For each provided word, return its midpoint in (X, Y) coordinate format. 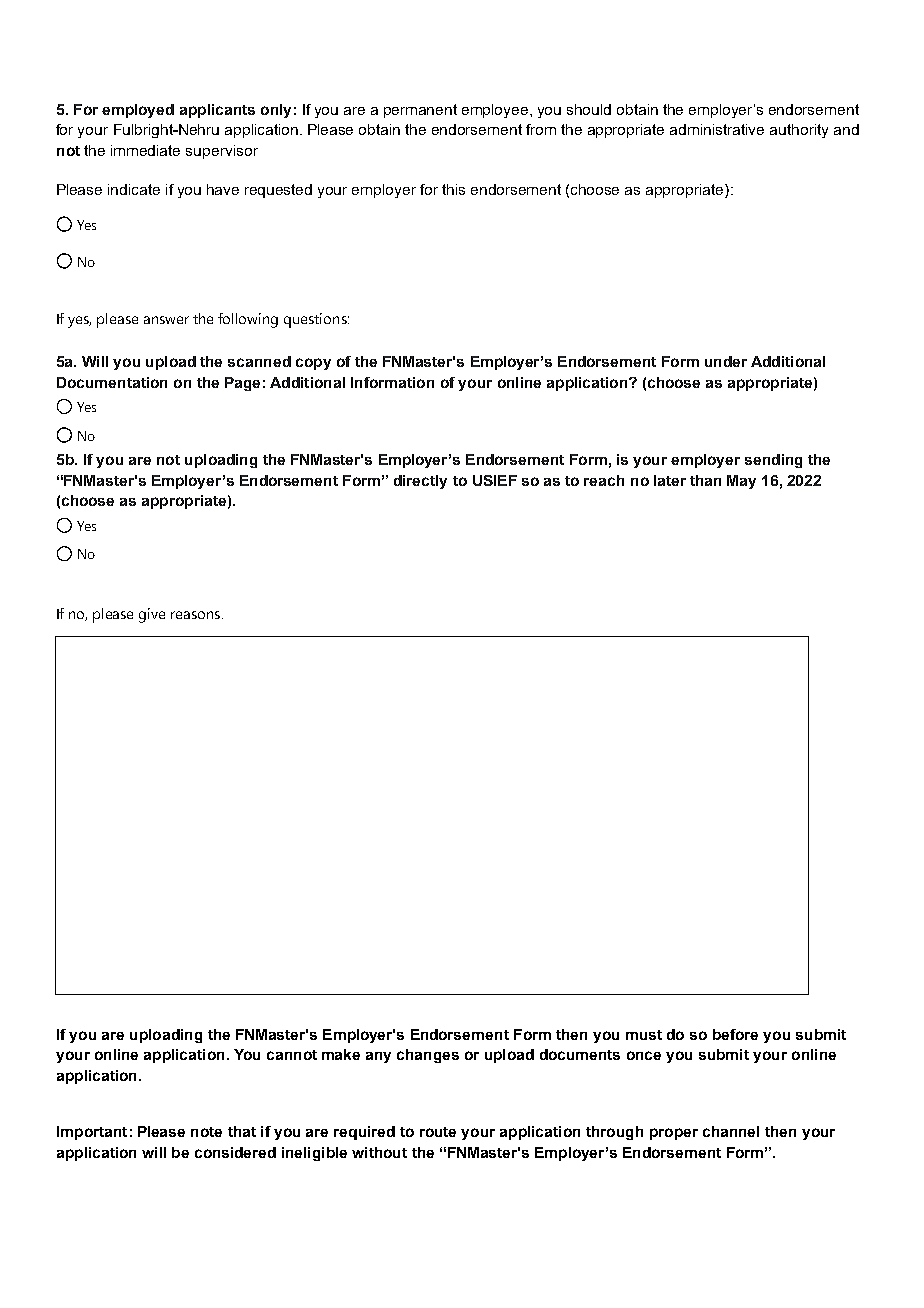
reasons (197, 615)
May (741, 482)
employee (496, 111)
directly (420, 482)
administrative (717, 129)
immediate (145, 150)
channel (731, 1131)
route (438, 1132)
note (206, 1132)
